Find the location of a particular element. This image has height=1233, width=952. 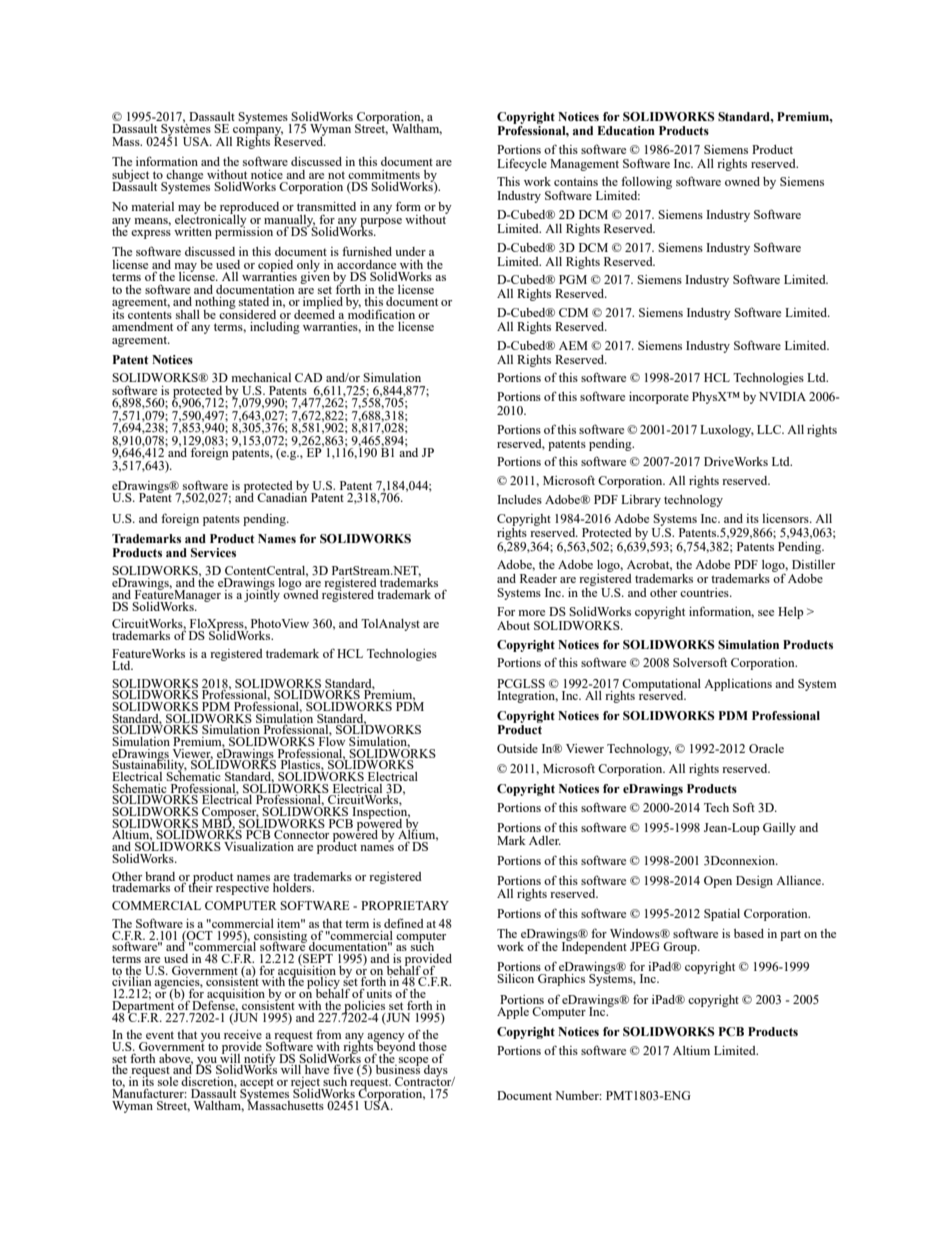

Canadian is located at coordinates (282, 496).
